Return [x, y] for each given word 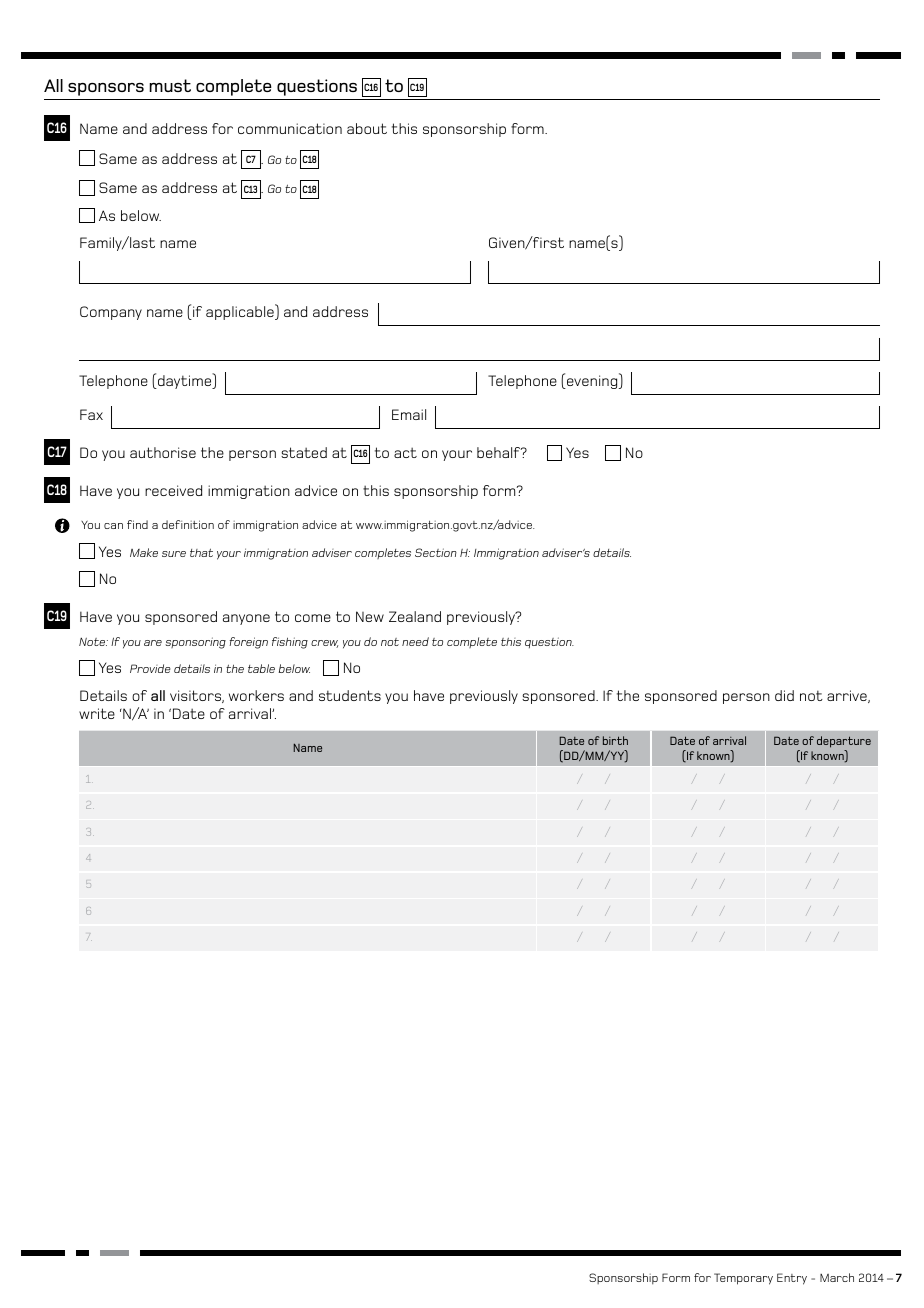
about [367, 128]
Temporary [743, 1279]
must [170, 85]
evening [592, 381]
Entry [792, 1279]
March [837, 1277]
